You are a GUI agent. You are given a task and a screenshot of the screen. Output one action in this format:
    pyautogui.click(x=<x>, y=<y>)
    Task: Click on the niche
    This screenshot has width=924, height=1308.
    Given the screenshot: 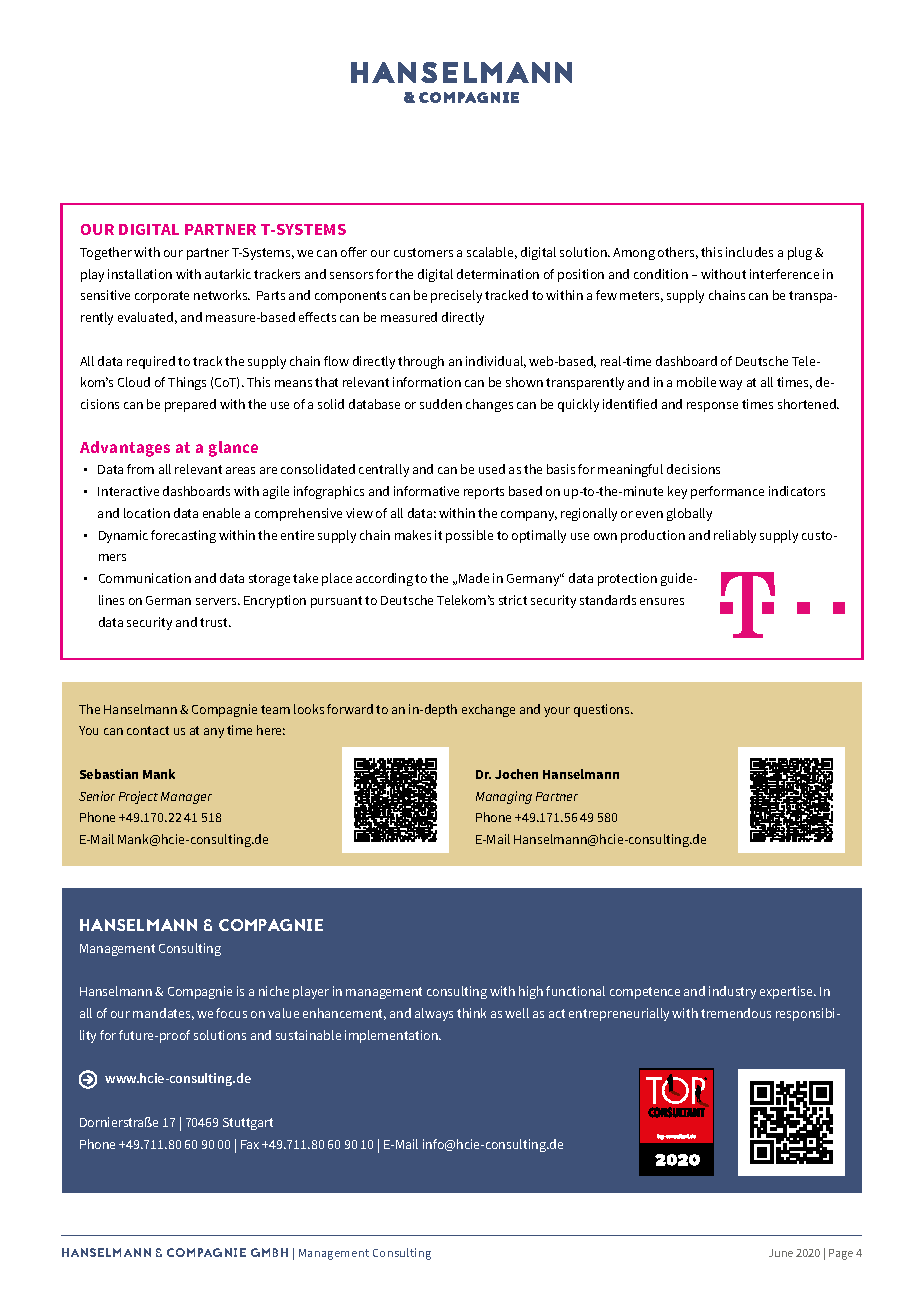 What is the action you would take?
    pyautogui.click(x=274, y=991)
